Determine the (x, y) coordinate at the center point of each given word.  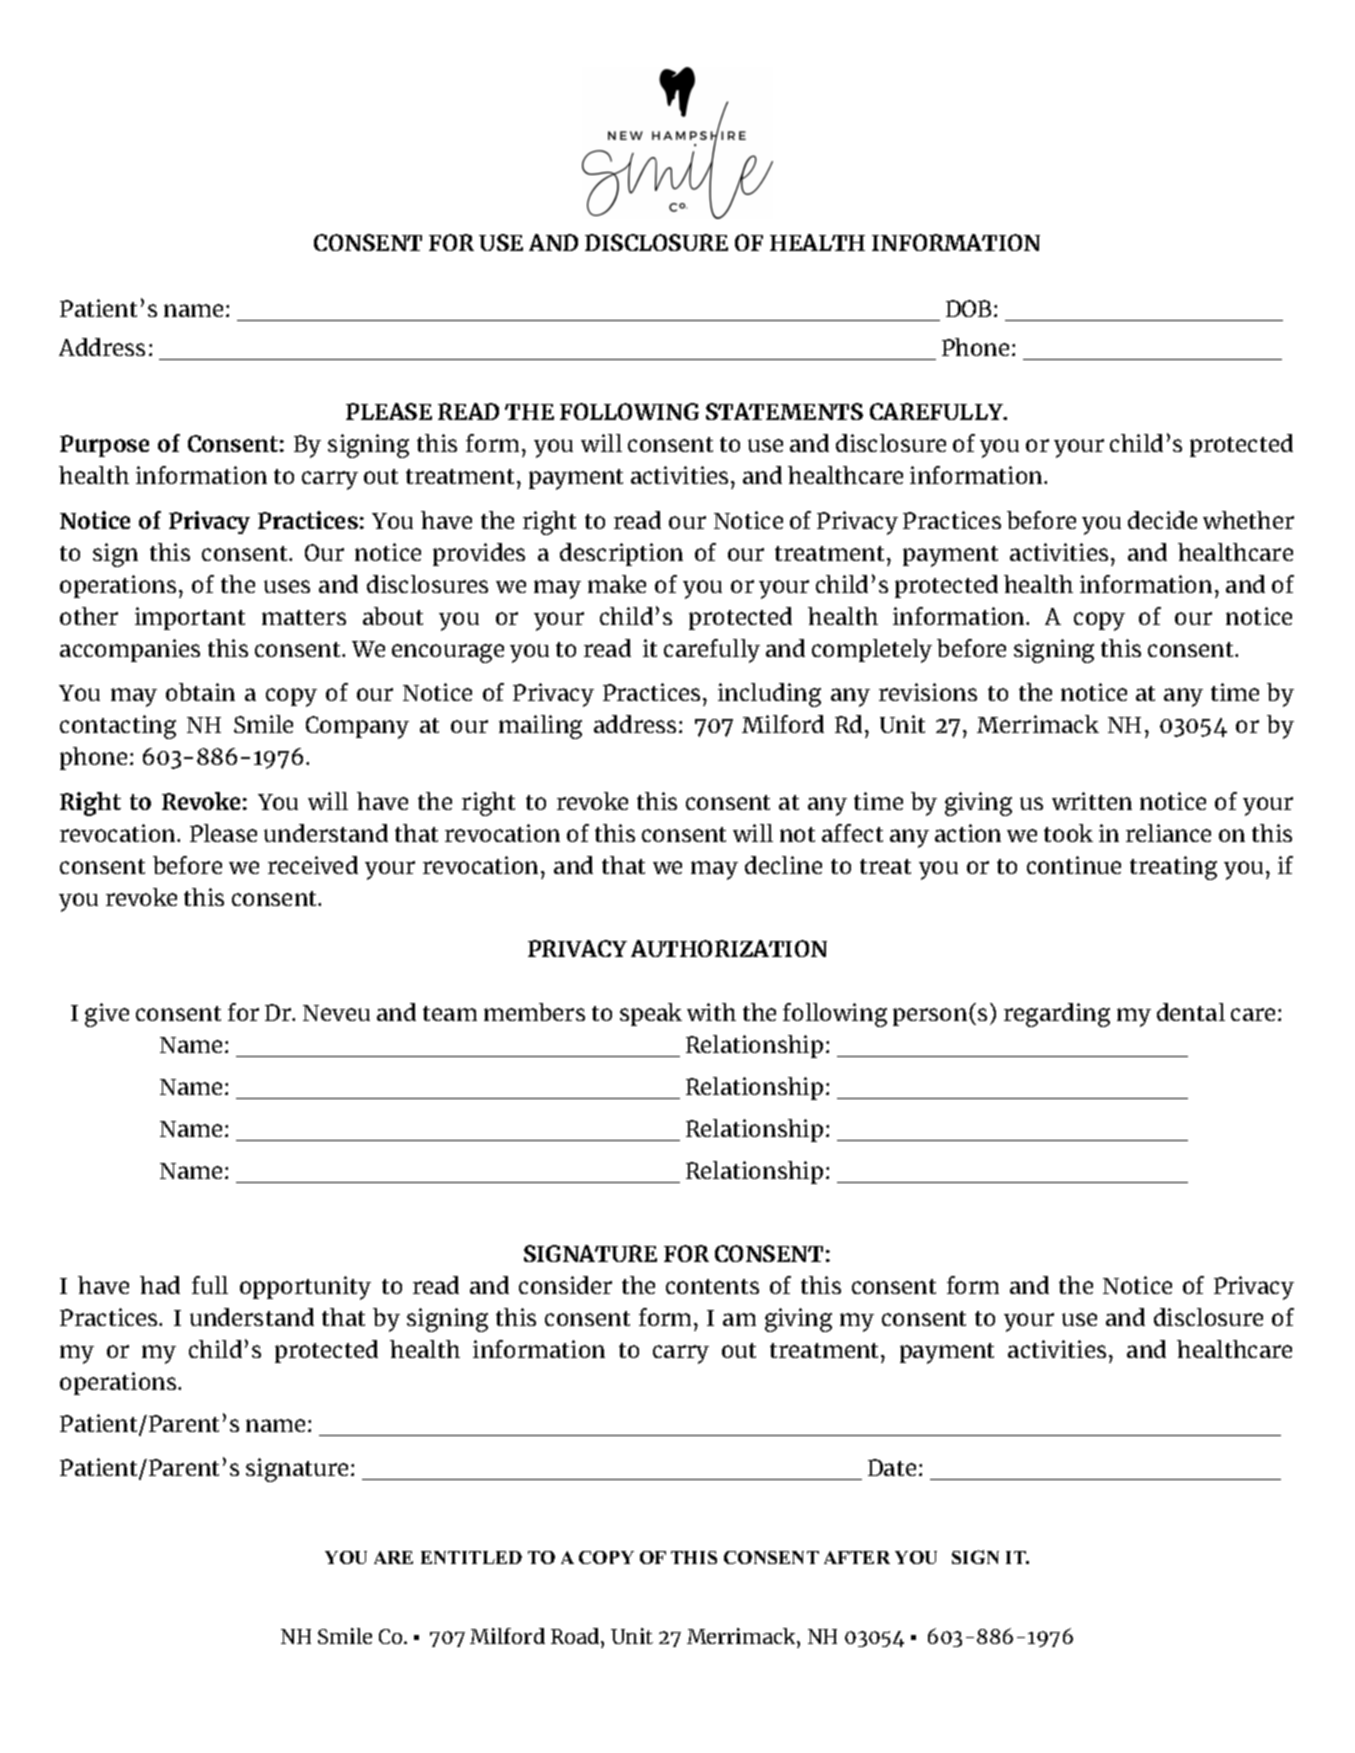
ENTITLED (471, 1557)
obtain (200, 692)
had (160, 1285)
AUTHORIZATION (729, 948)
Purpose (104, 446)
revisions (928, 692)
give (107, 1015)
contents (712, 1286)
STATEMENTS (784, 411)
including (769, 695)
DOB (970, 308)
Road (576, 1636)
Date (892, 1467)
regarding (1057, 1015)
